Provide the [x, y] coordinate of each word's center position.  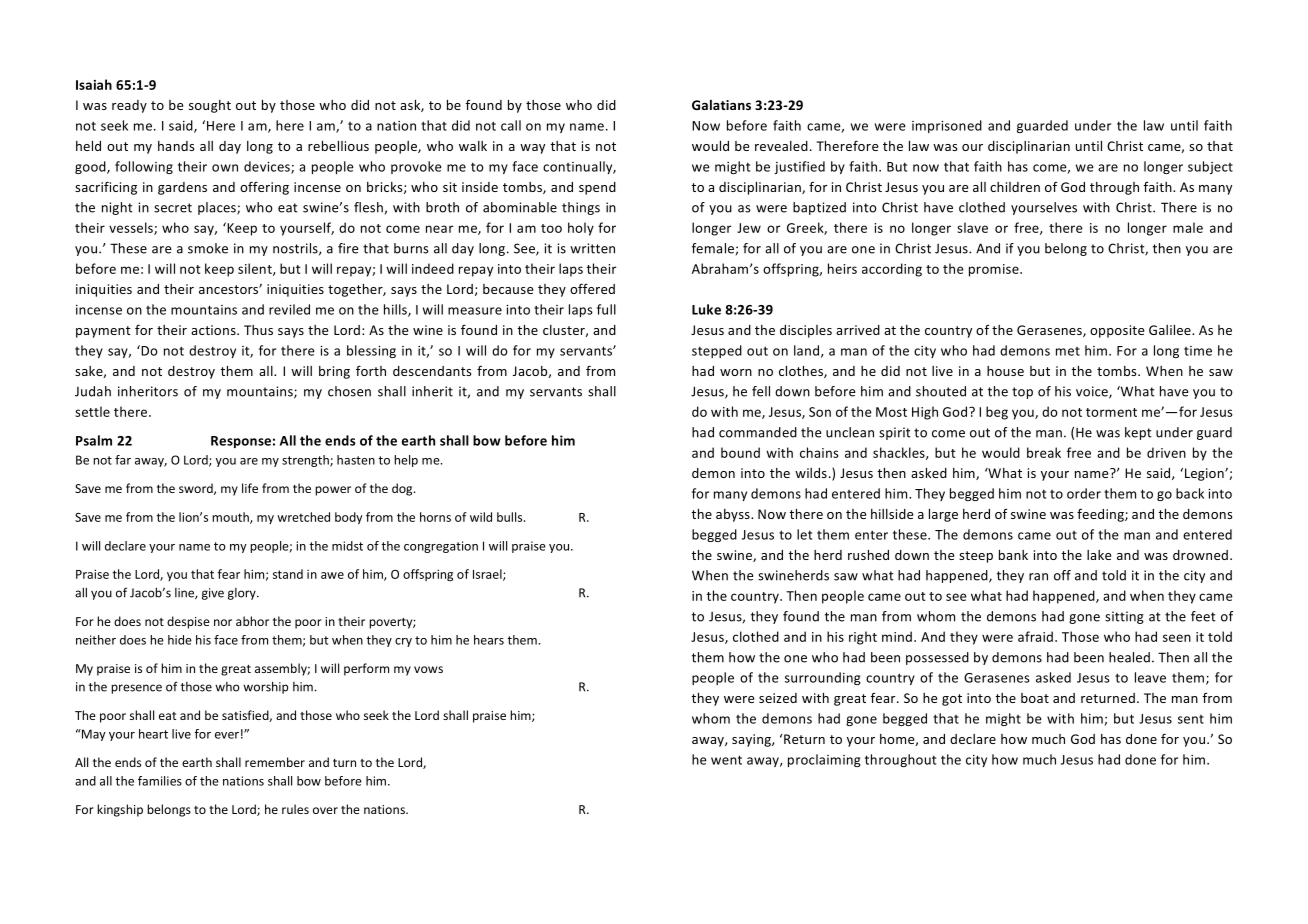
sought [210, 106]
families [160, 781]
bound [740, 452]
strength [306, 461]
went [726, 760]
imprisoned [947, 126]
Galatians [721, 105]
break [1044, 452]
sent [1191, 719]
